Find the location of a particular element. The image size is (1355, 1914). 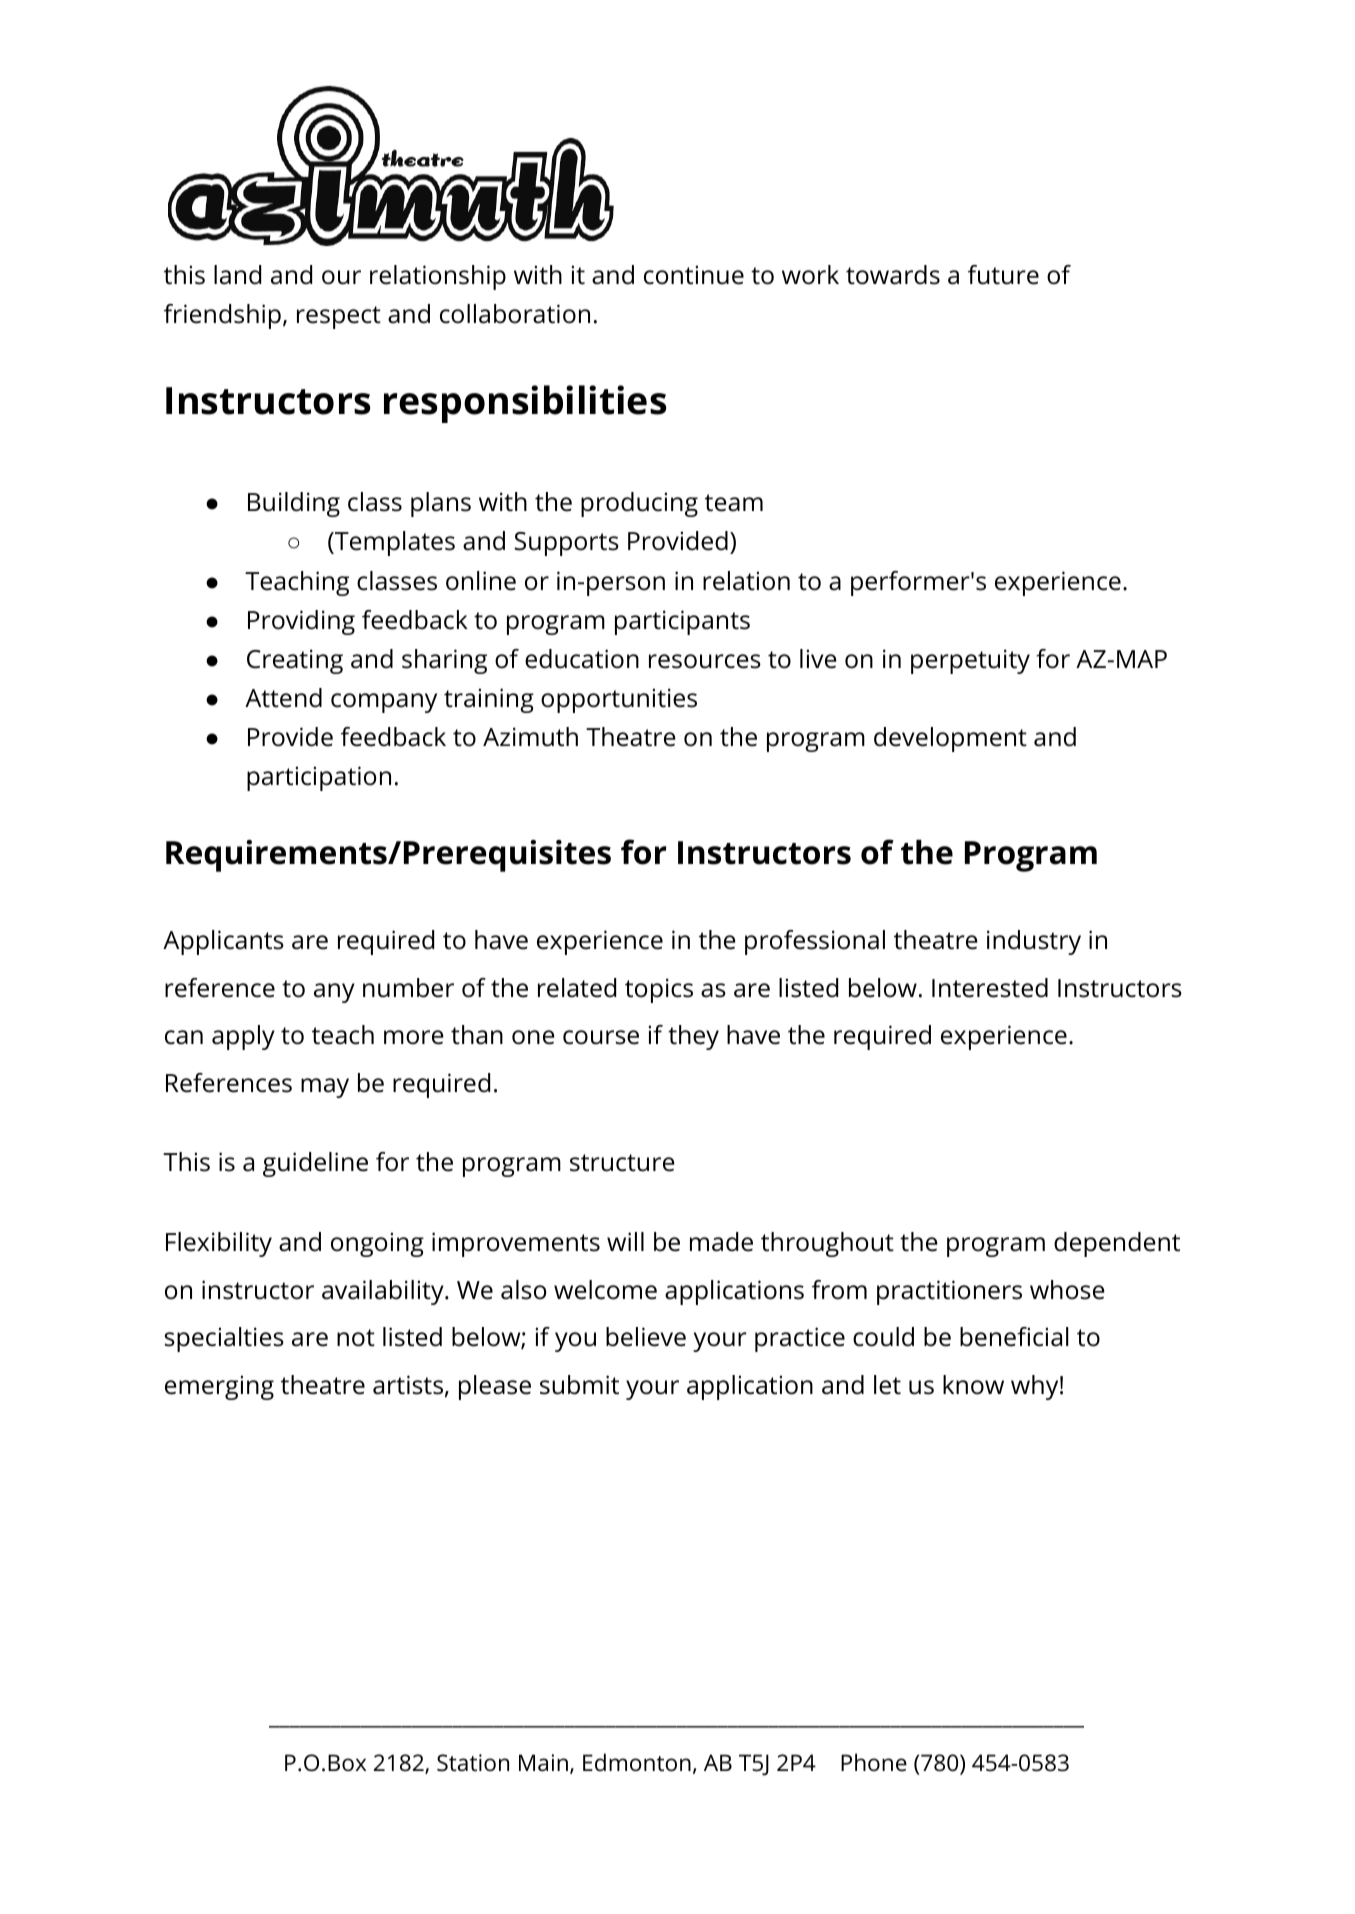

they is located at coordinates (693, 1037).
